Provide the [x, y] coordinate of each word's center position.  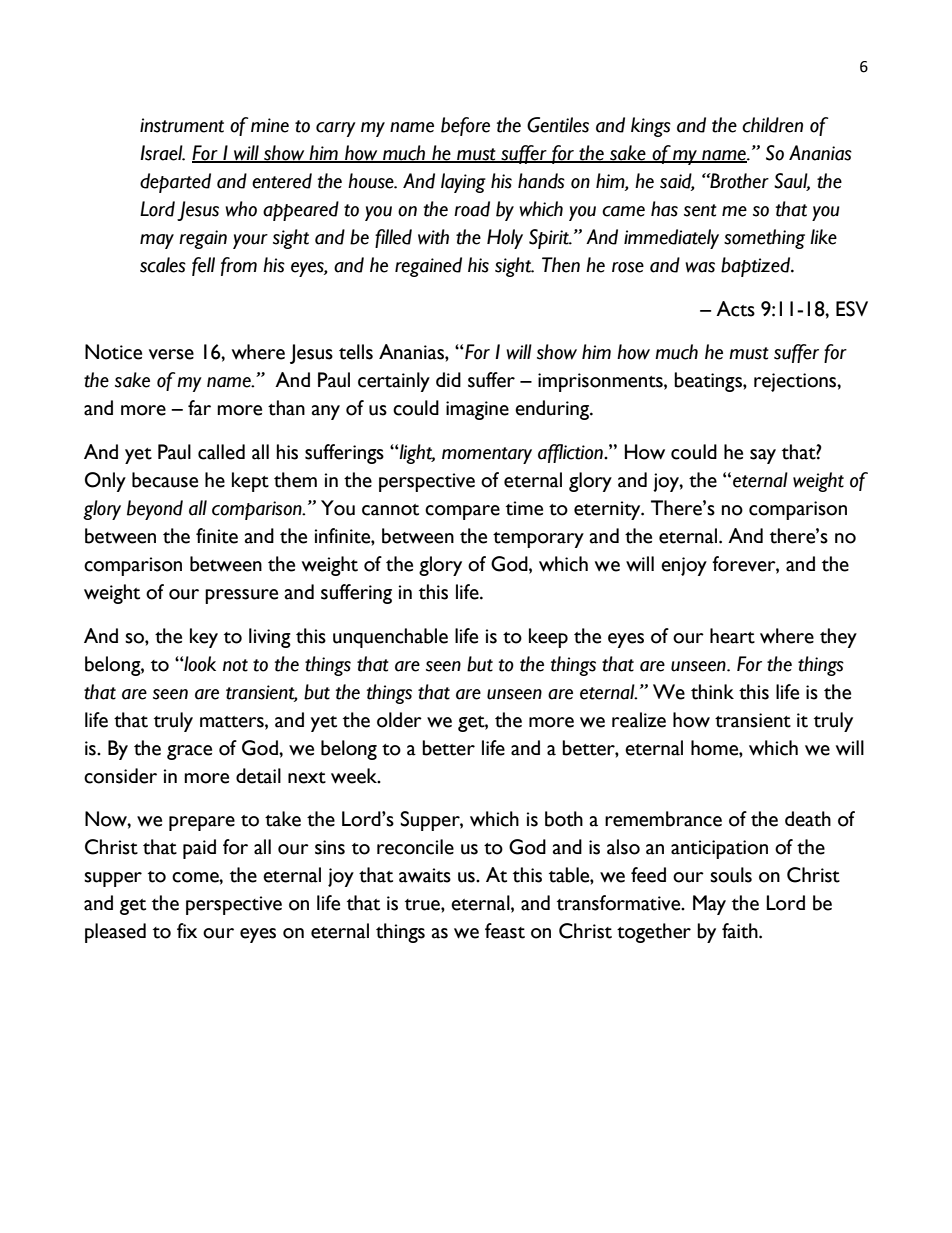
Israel [162, 153]
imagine [477, 410]
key [204, 638]
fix [187, 930]
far [199, 408]
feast [505, 931]
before [465, 126]
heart [732, 636]
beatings [709, 382]
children [772, 125]
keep [548, 638]
